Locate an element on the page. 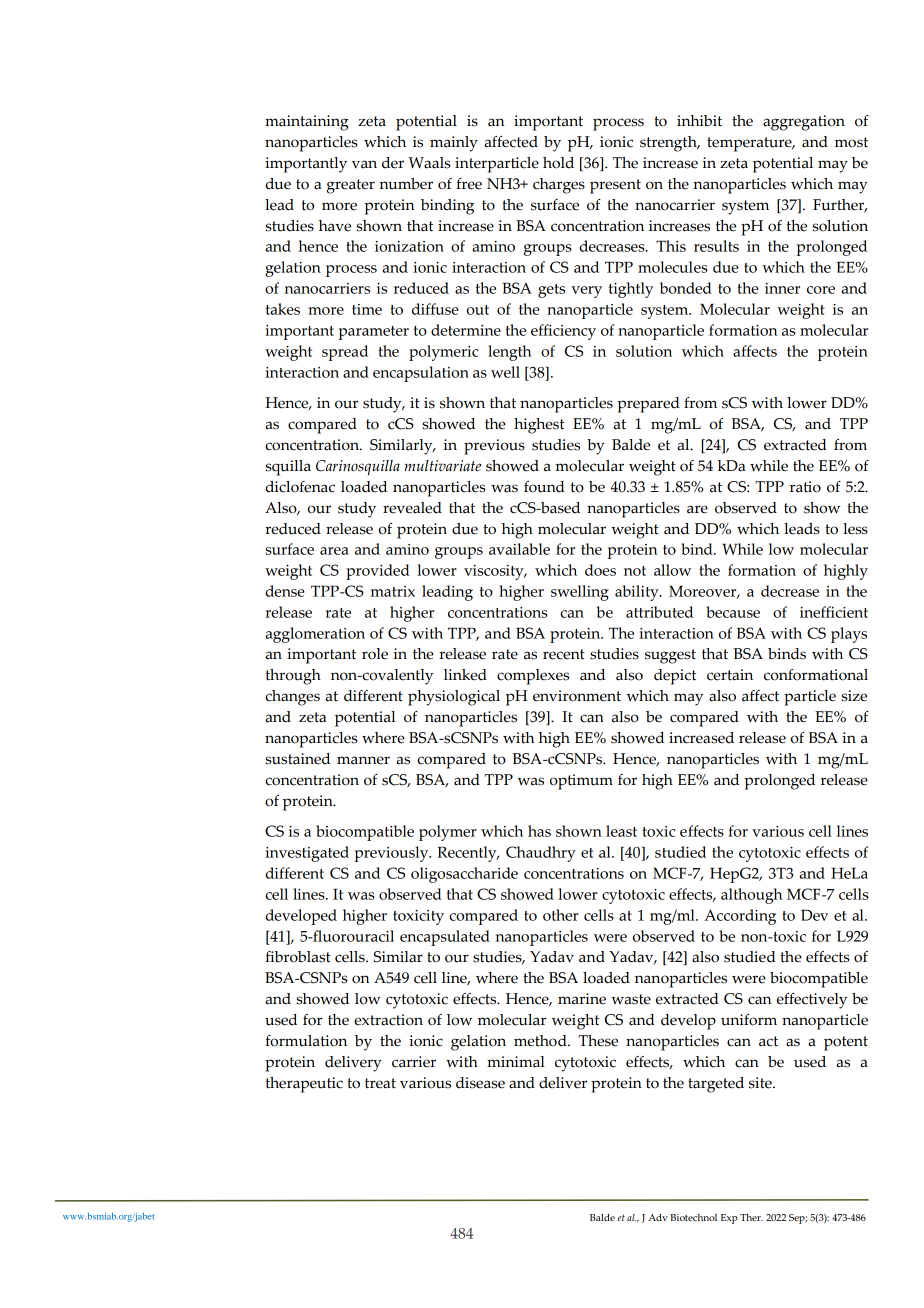 The height and width of the document is (1308, 924). environment is located at coordinates (577, 696).
